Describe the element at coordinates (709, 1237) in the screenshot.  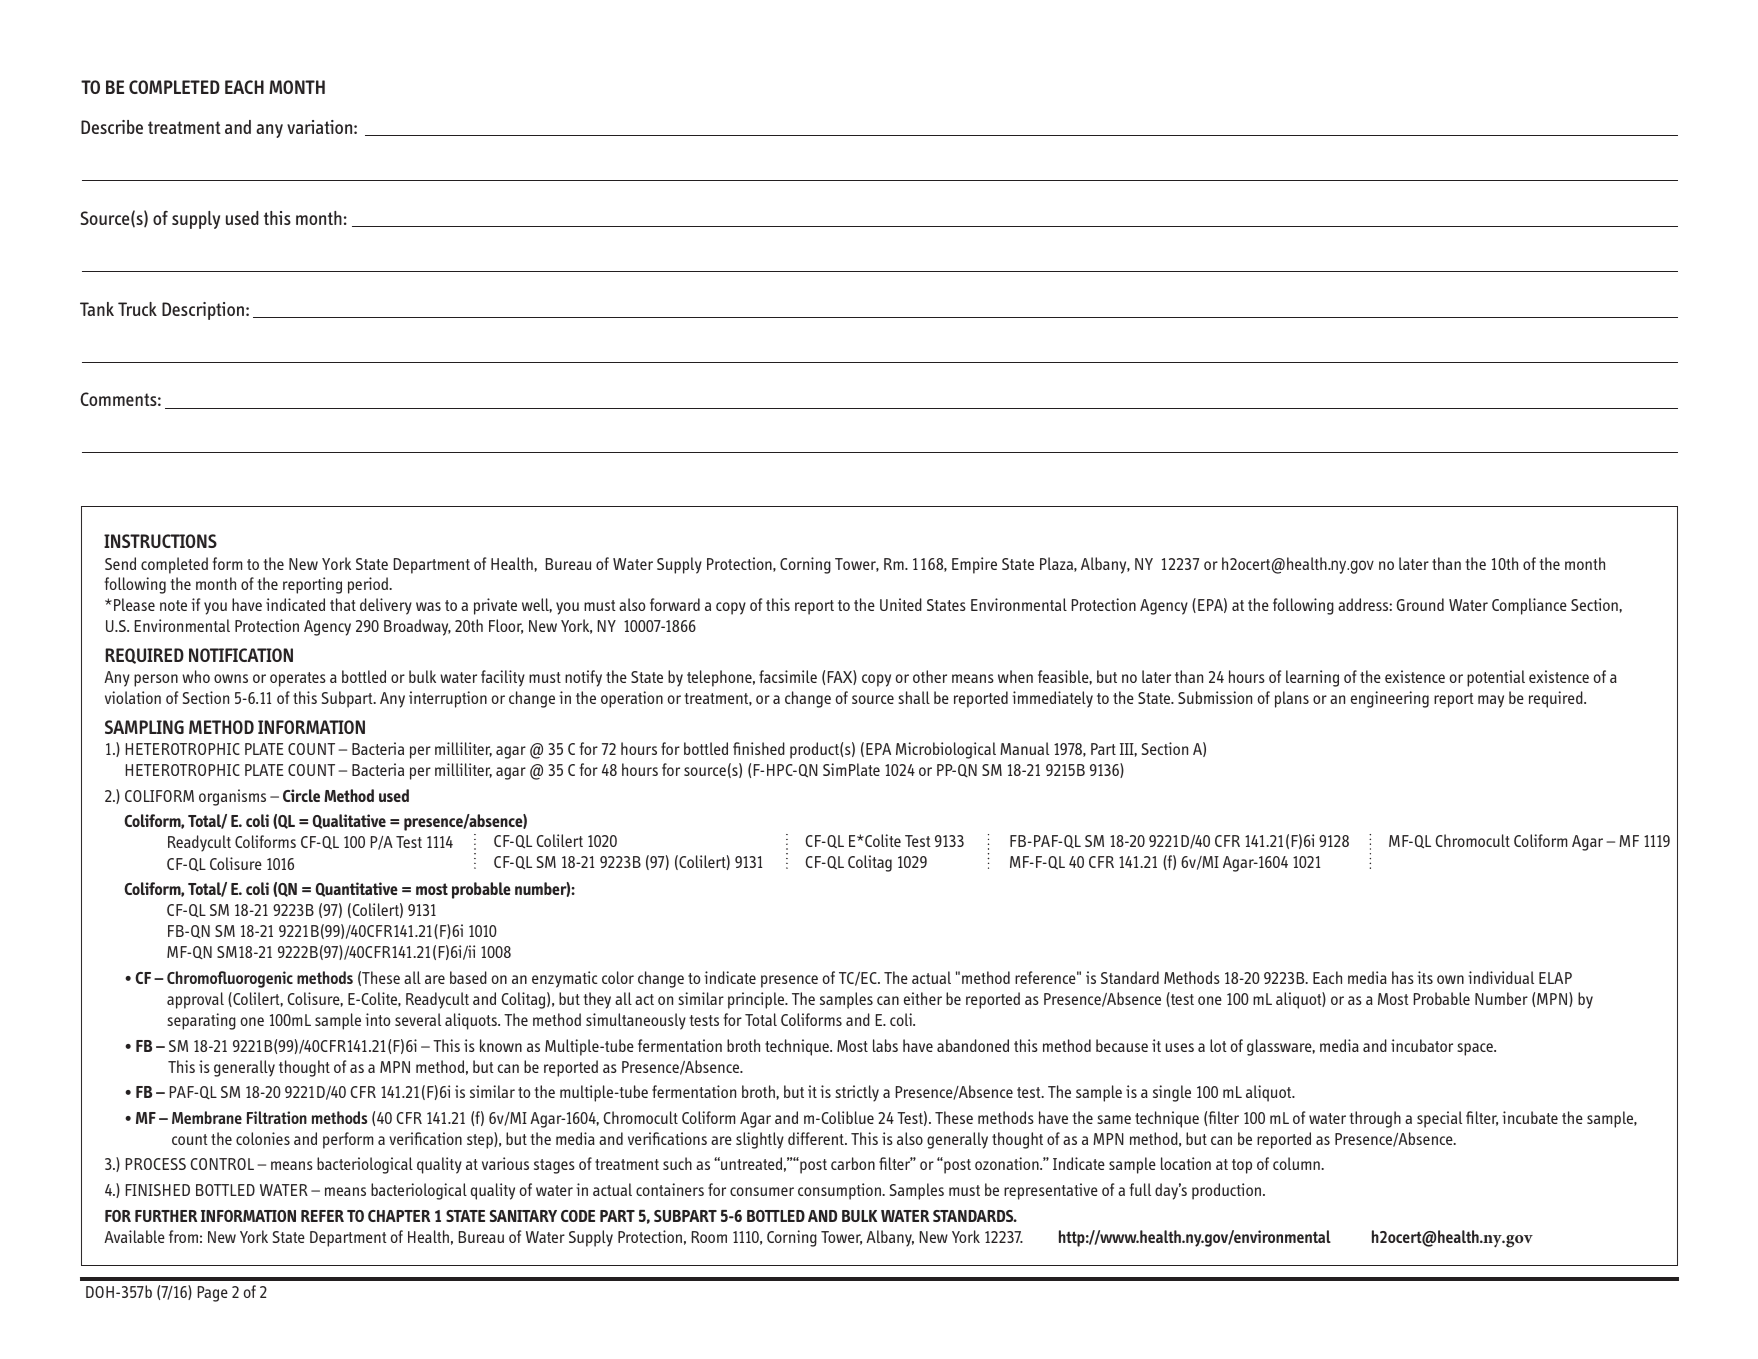
I see `Room` at that location.
